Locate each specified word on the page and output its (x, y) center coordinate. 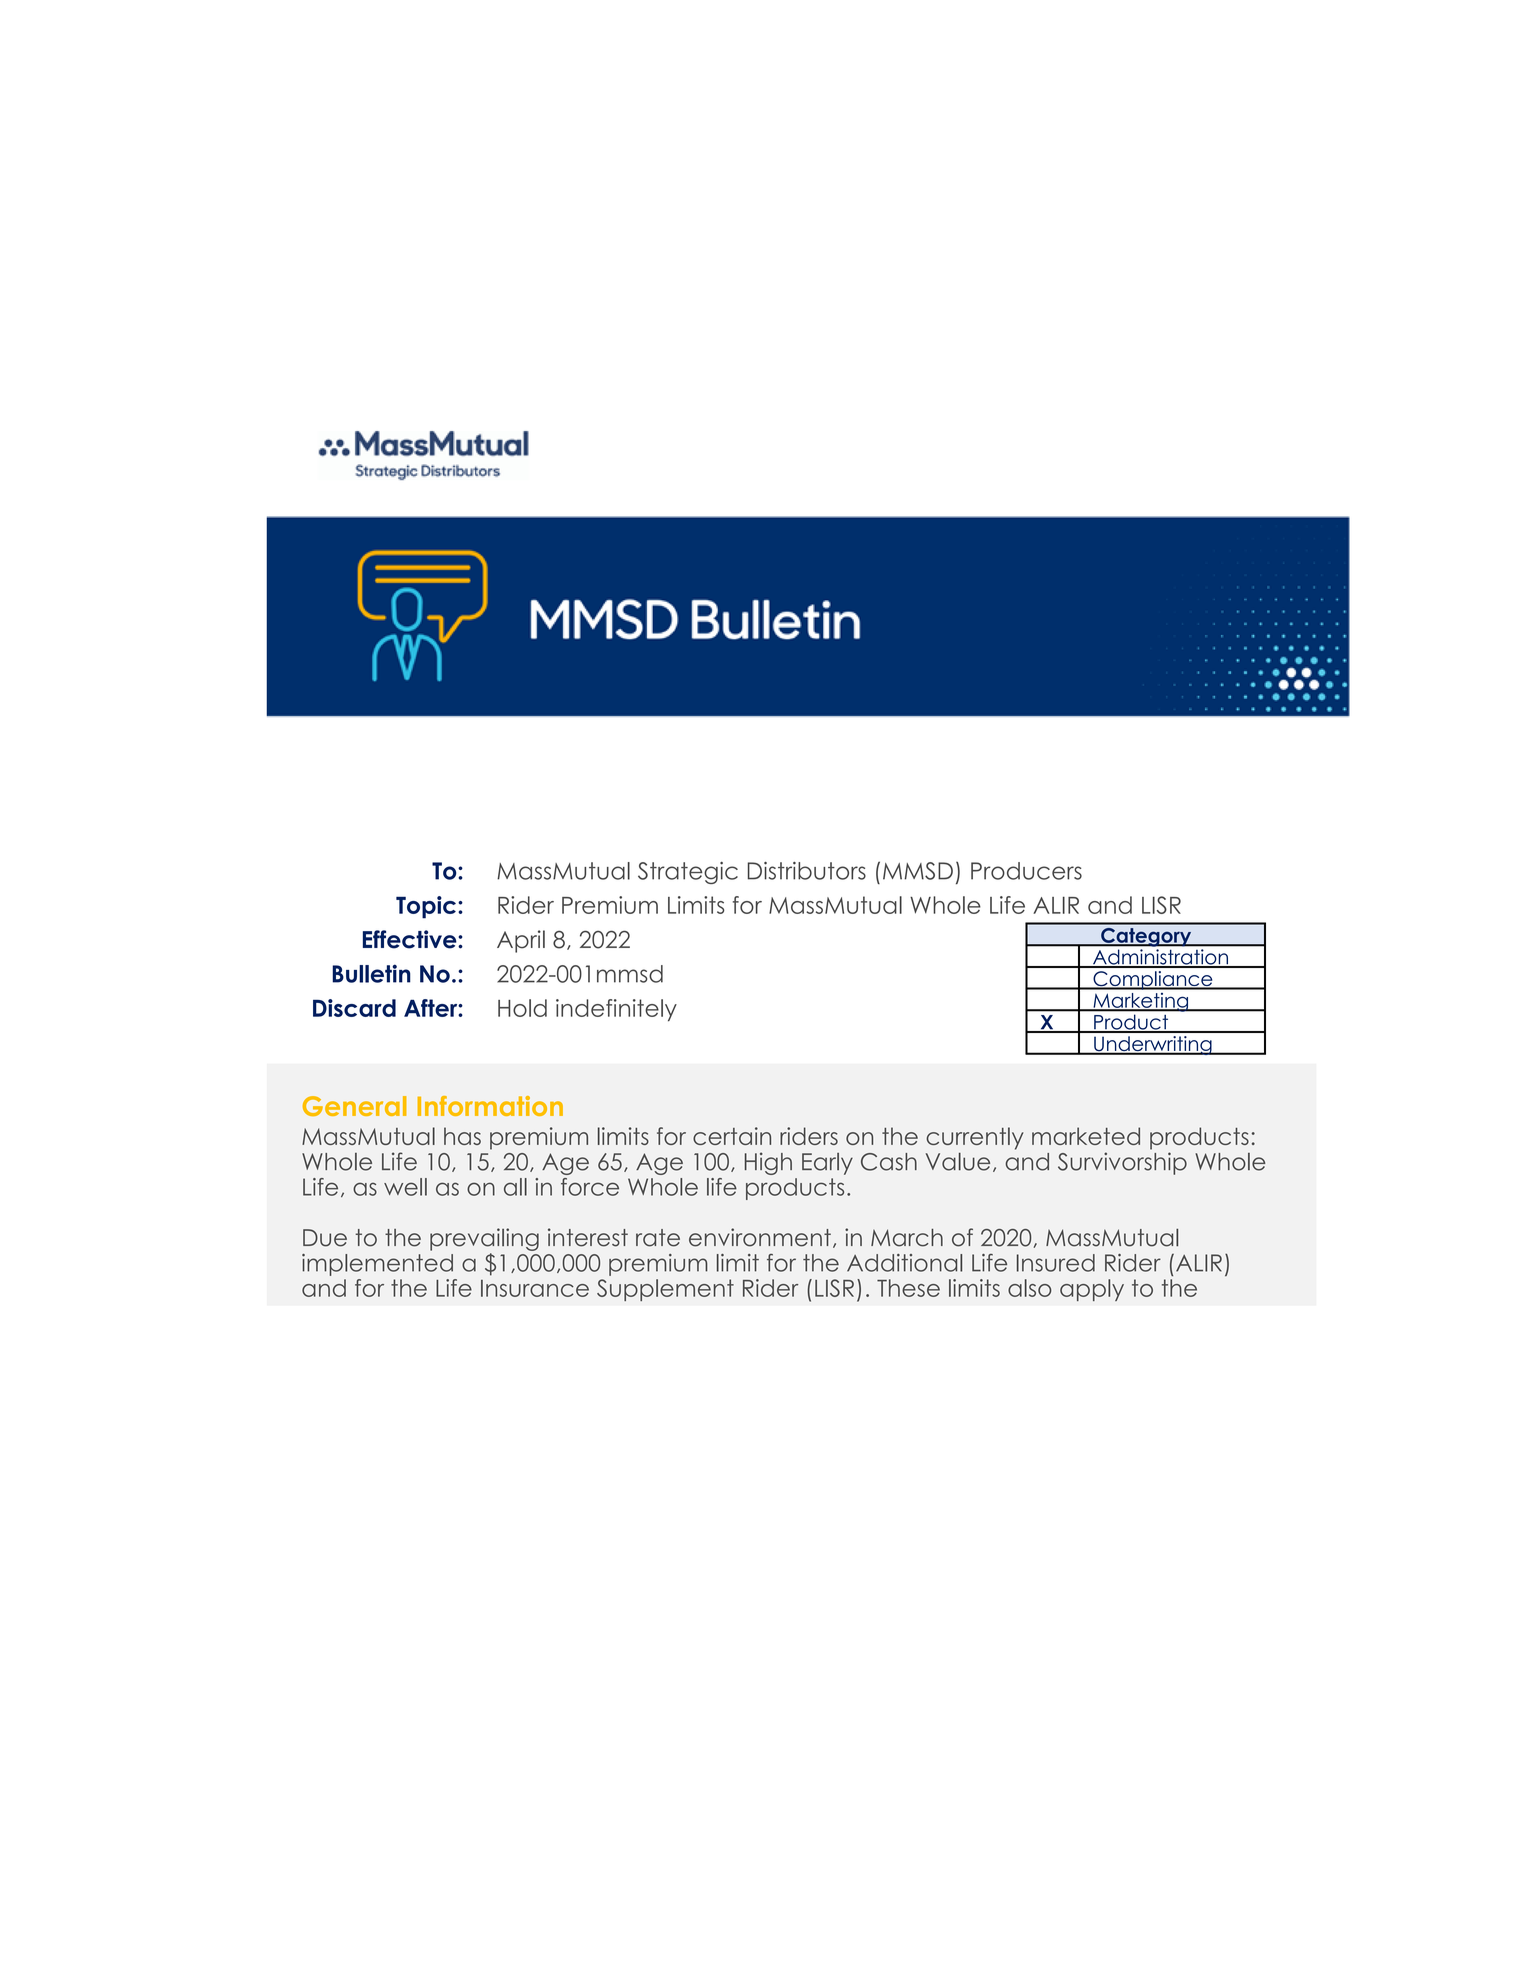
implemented (377, 1265)
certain (732, 1136)
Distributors (807, 871)
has (462, 1136)
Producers (1026, 871)
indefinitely (616, 1010)
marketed (1086, 1136)
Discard (354, 1008)
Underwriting (1153, 1045)
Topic (426, 907)
